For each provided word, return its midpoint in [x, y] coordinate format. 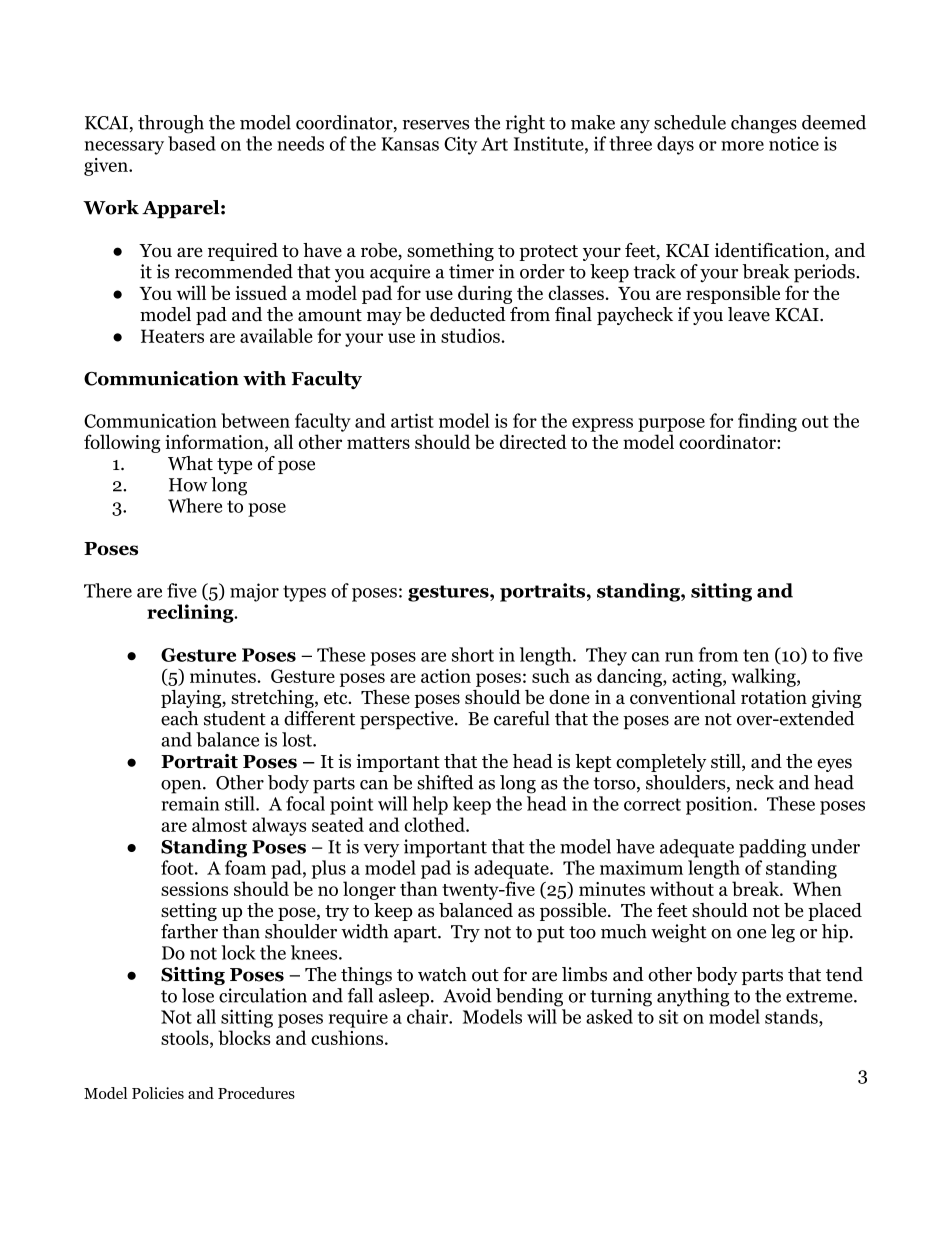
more [742, 146]
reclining [191, 613]
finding [767, 422]
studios [470, 335]
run [679, 657]
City [461, 145]
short [473, 654]
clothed [435, 824]
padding [772, 848]
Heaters [172, 336]
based [192, 143]
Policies [158, 1093]
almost [219, 824]
